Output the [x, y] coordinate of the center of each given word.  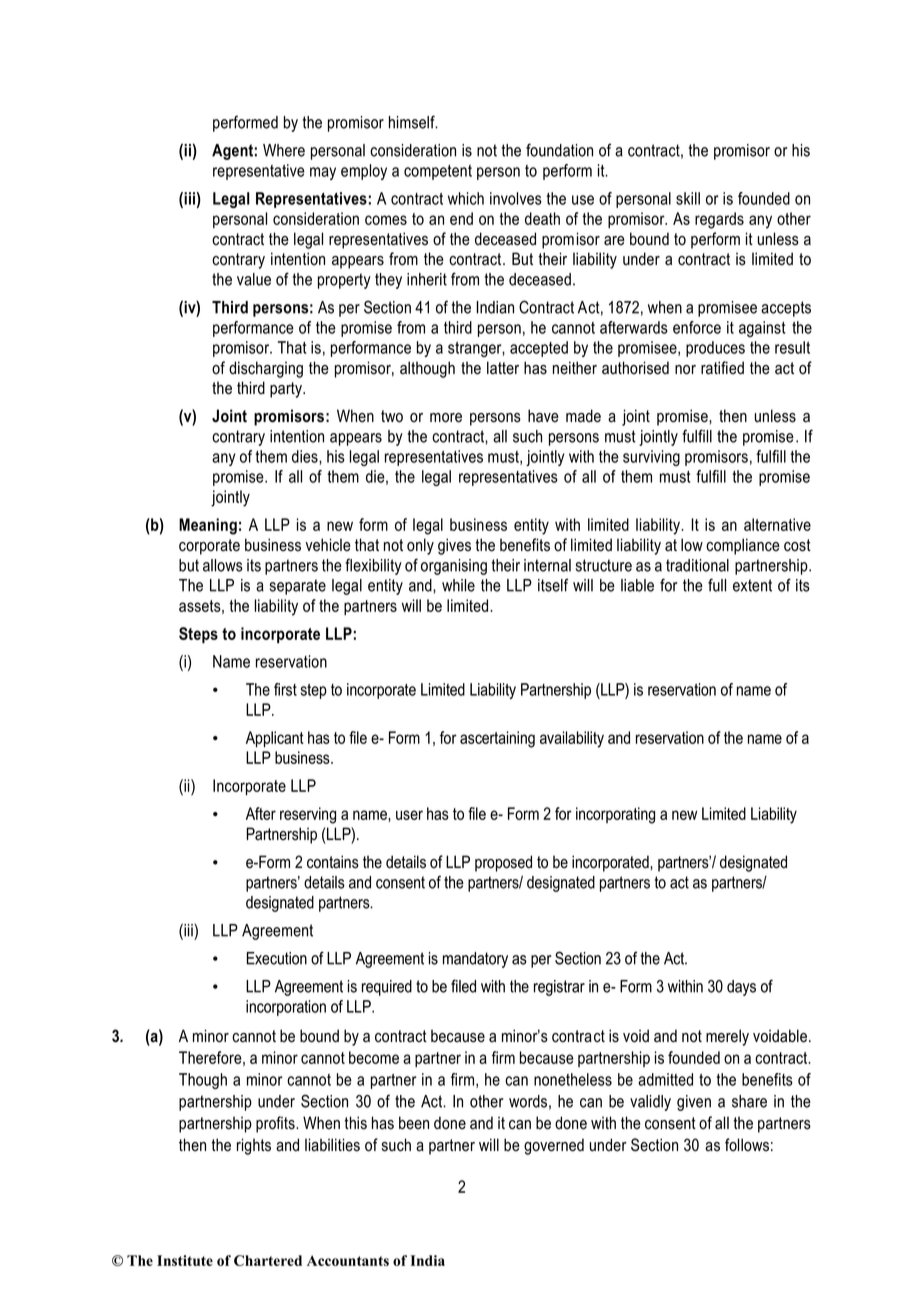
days [741, 988]
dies [306, 457]
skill [688, 198]
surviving [651, 458]
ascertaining [497, 739]
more [446, 418]
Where [284, 150]
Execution [277, 958]
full [717, 585]
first [285, 689]
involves [516, 198]
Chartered [268, 1260]
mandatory [475, 960]
